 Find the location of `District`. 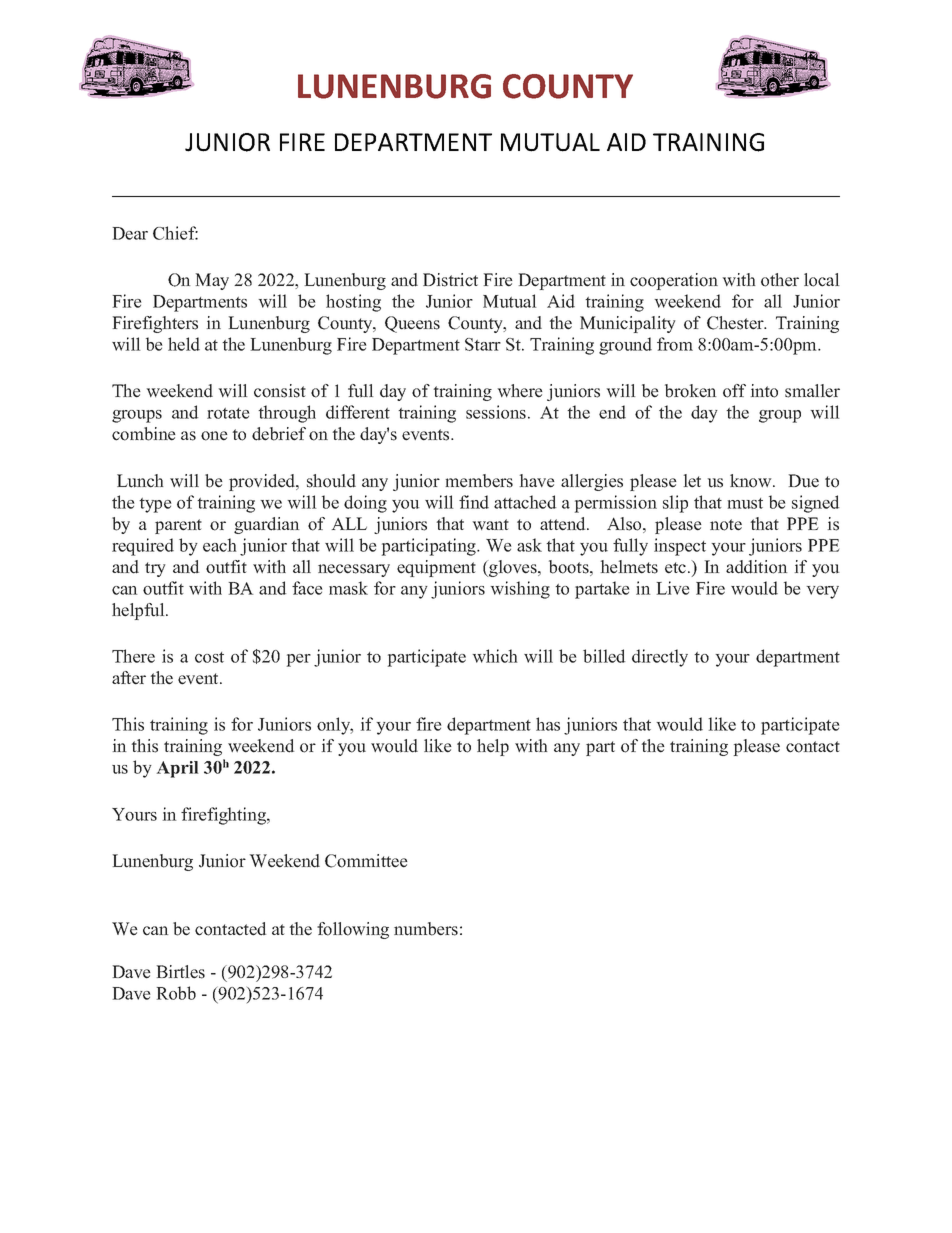

District is located at coordinates (450, 280).
